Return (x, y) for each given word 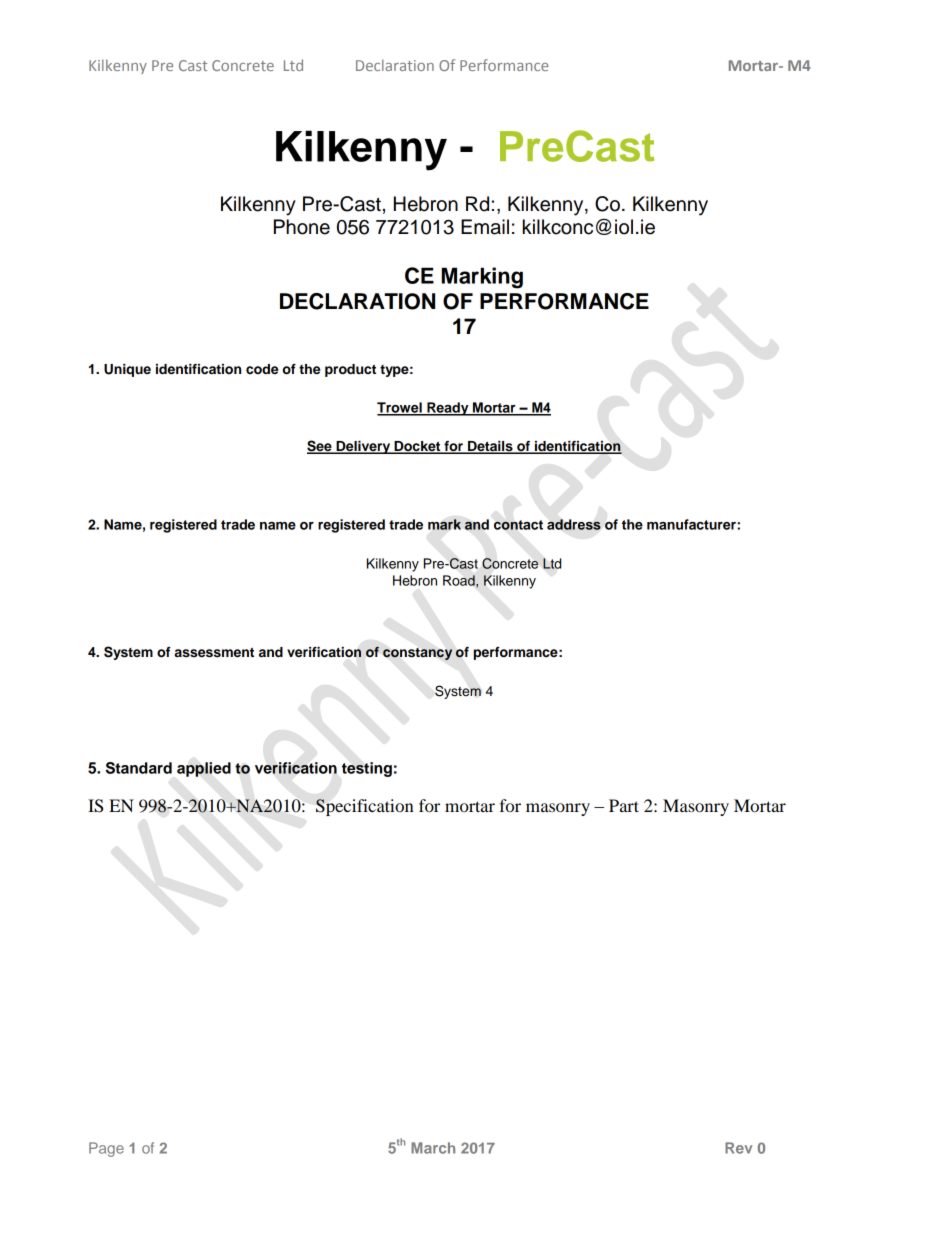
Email (485, 227)
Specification (365, 807)
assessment (214, 652)
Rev (738, 1148)
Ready (448, 409)
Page (106, 1149)
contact (518, 525)
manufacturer (692, 524)
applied (204, 769)
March (433, 1148)
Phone (302, 227)
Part (624, 805)
